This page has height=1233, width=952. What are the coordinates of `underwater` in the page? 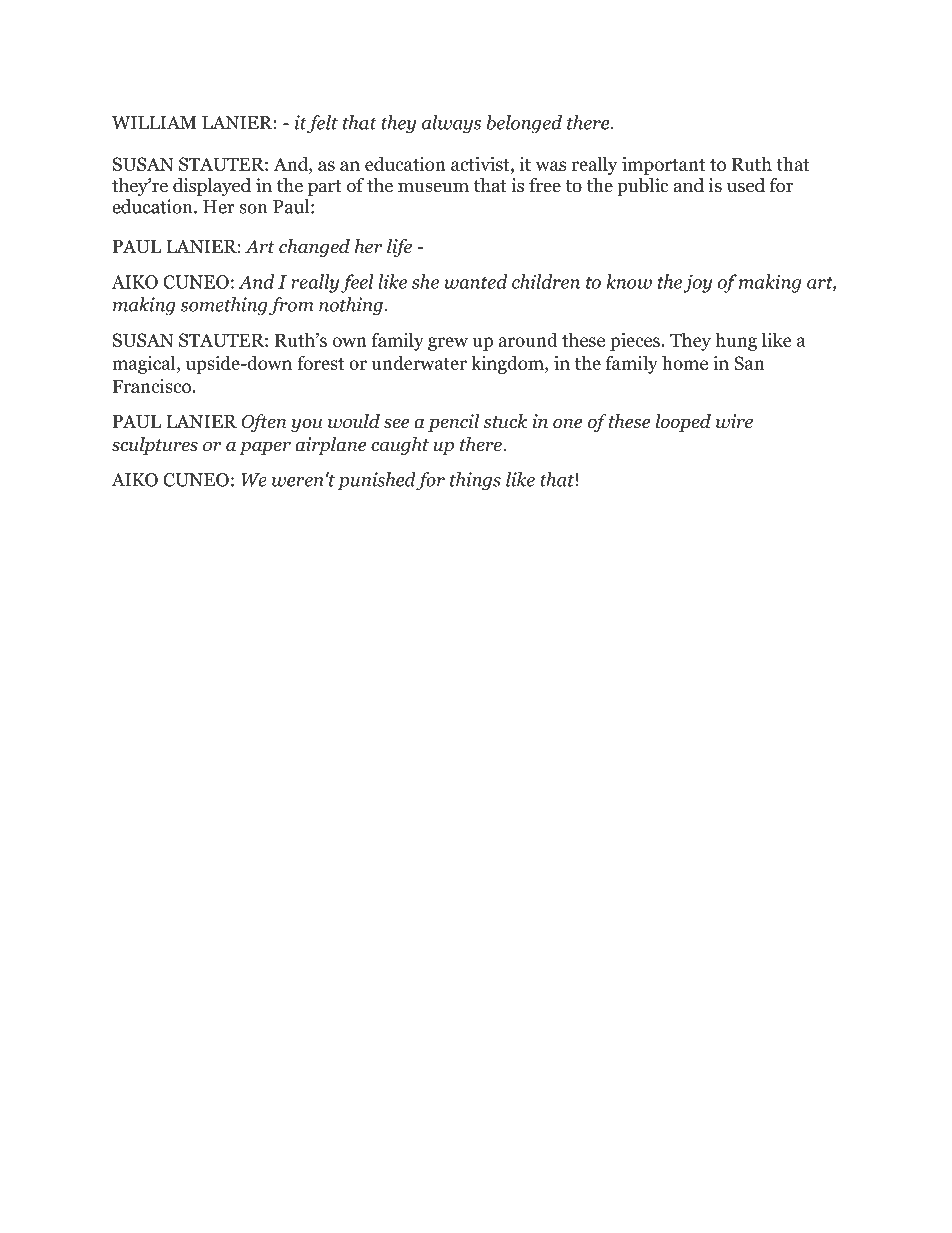 It's located at (419, 362).
